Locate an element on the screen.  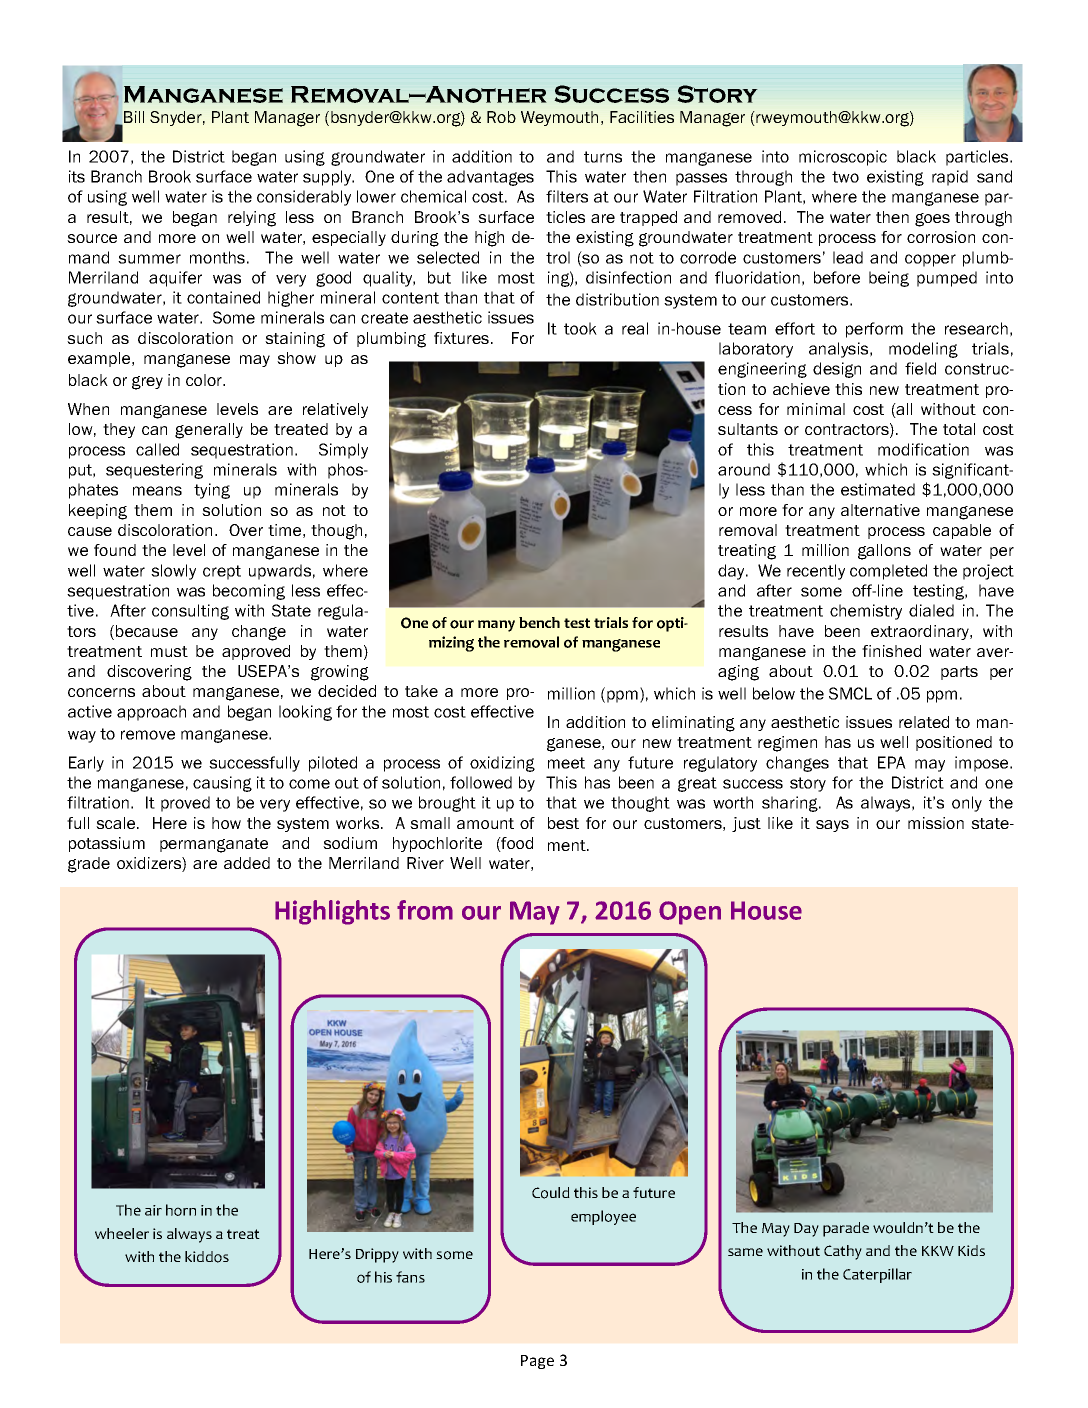
from is located at coordinates (425, 910).
